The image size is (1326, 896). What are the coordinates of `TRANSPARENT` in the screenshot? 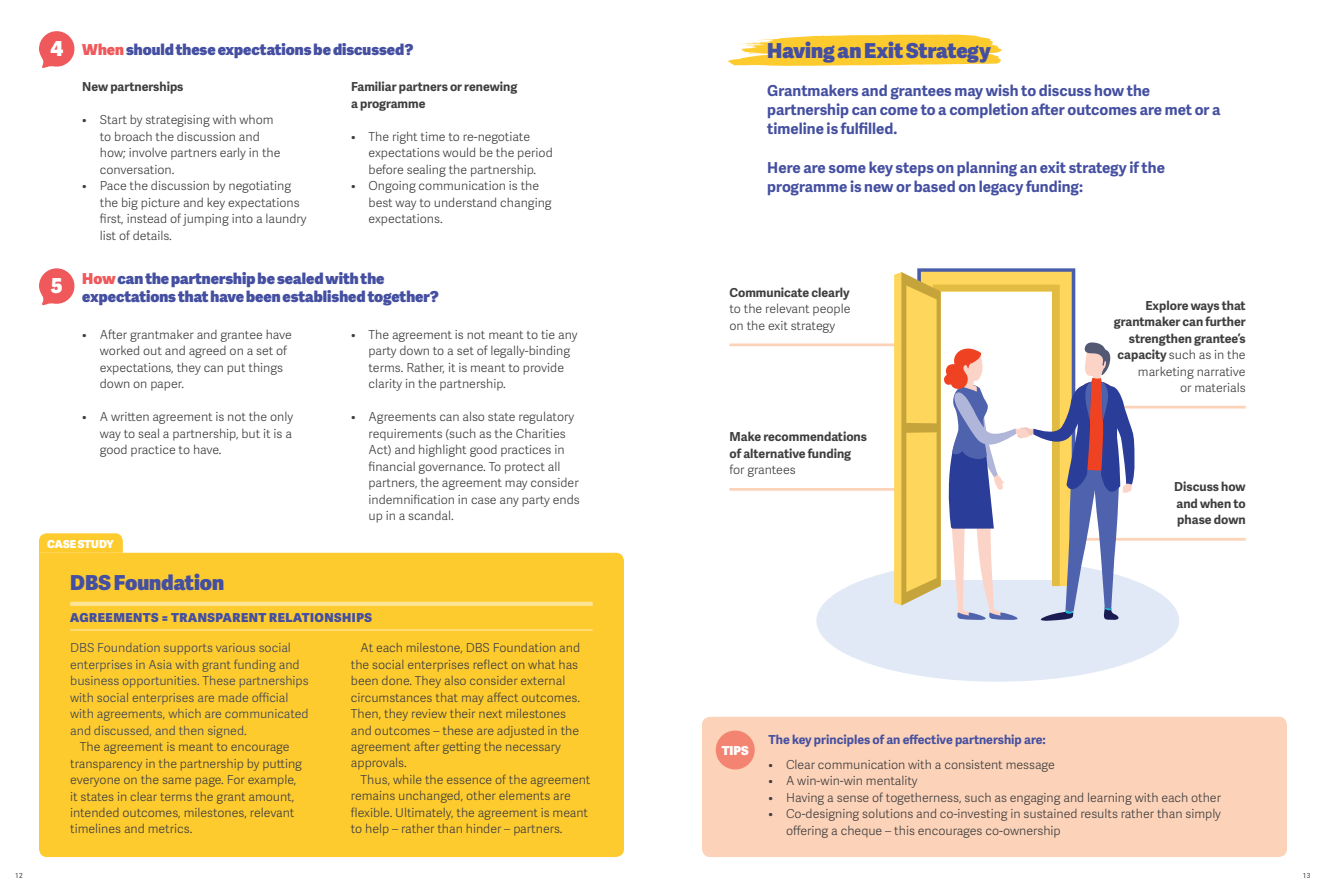 It's located at (218, 617).
